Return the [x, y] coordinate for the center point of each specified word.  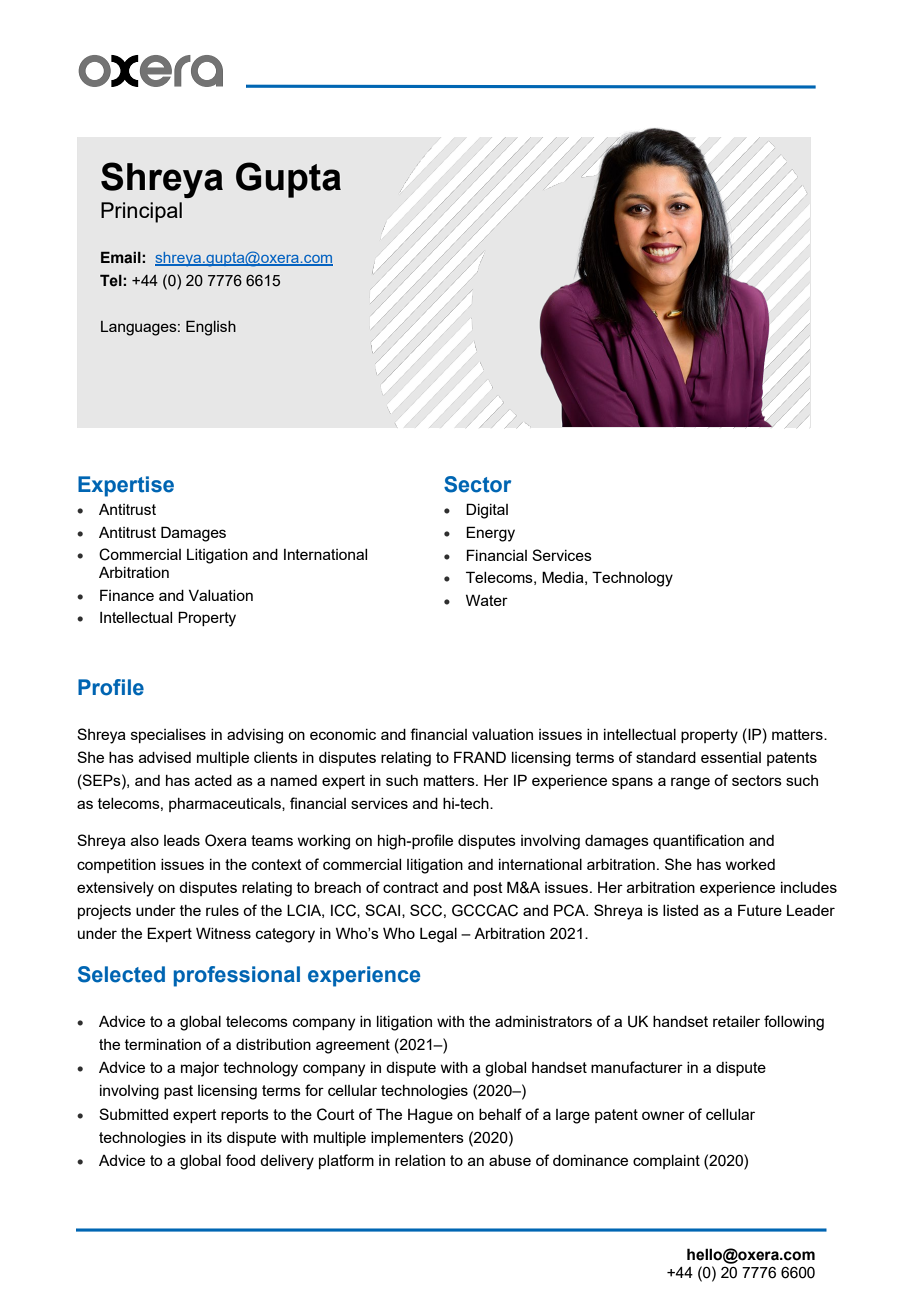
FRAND [480, 757]
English [211, 328]
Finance [127, 595]
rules [222, 910]
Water [487, 600]
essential [731, 757]
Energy [490, 534]
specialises [168, 736]
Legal [438, 935]
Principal [141, 212]
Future [760, 910]
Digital [487, 511]
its [214, 1137]
